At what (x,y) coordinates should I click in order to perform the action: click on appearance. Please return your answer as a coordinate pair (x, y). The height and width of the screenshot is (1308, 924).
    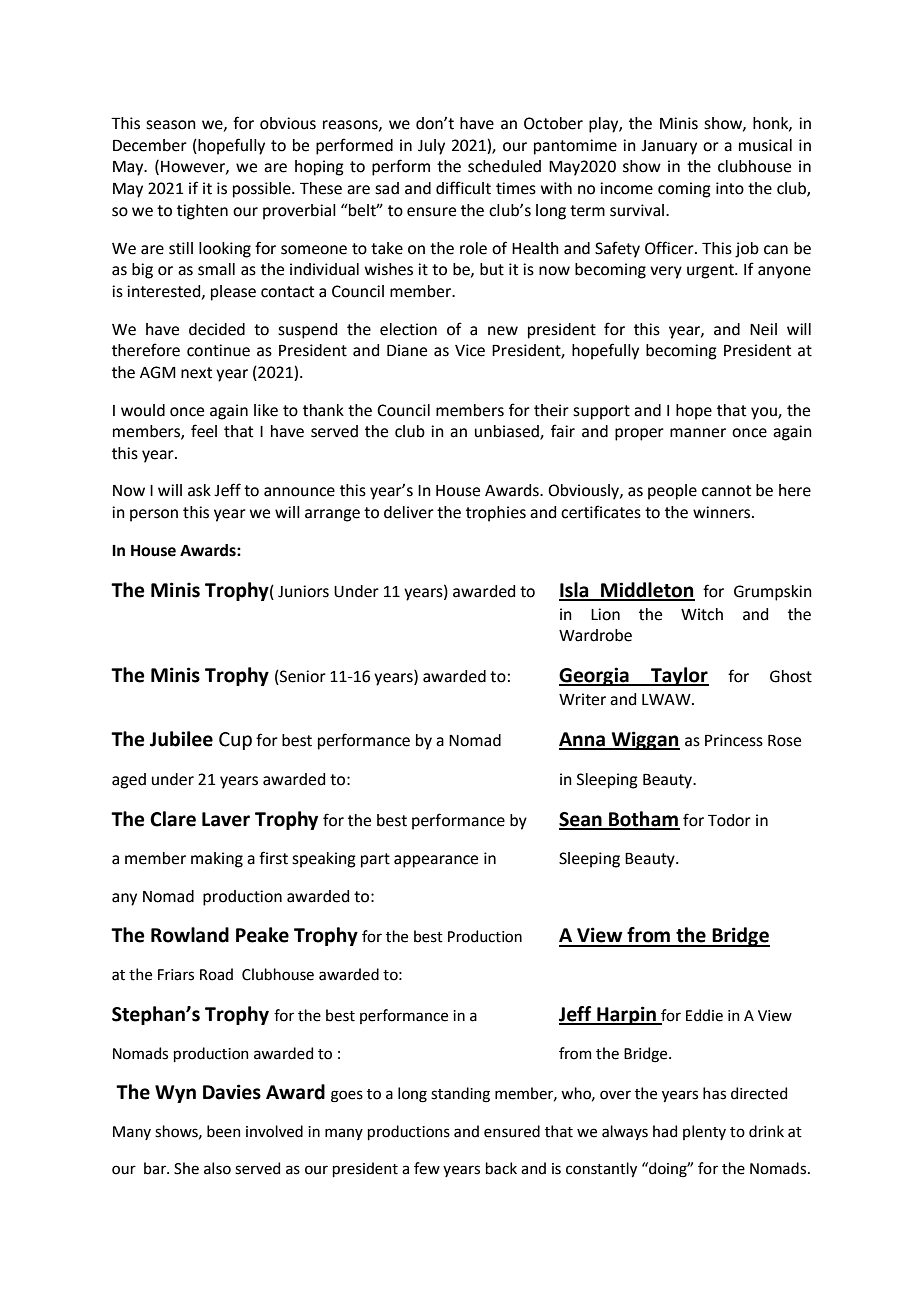
    Looking at the image, I should click on (436, 861).
